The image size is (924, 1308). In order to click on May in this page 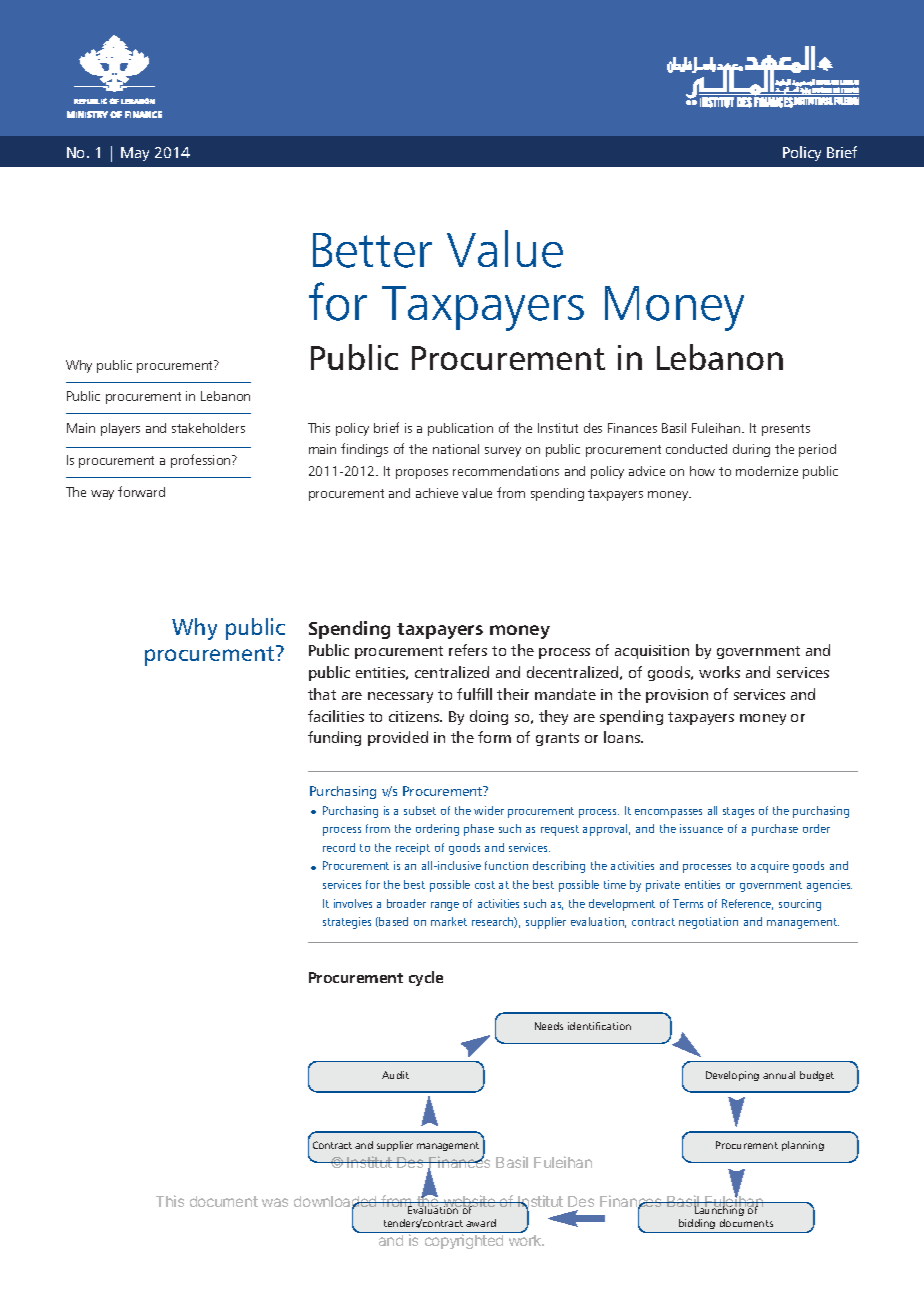, I will do `click(135, 154)`.
